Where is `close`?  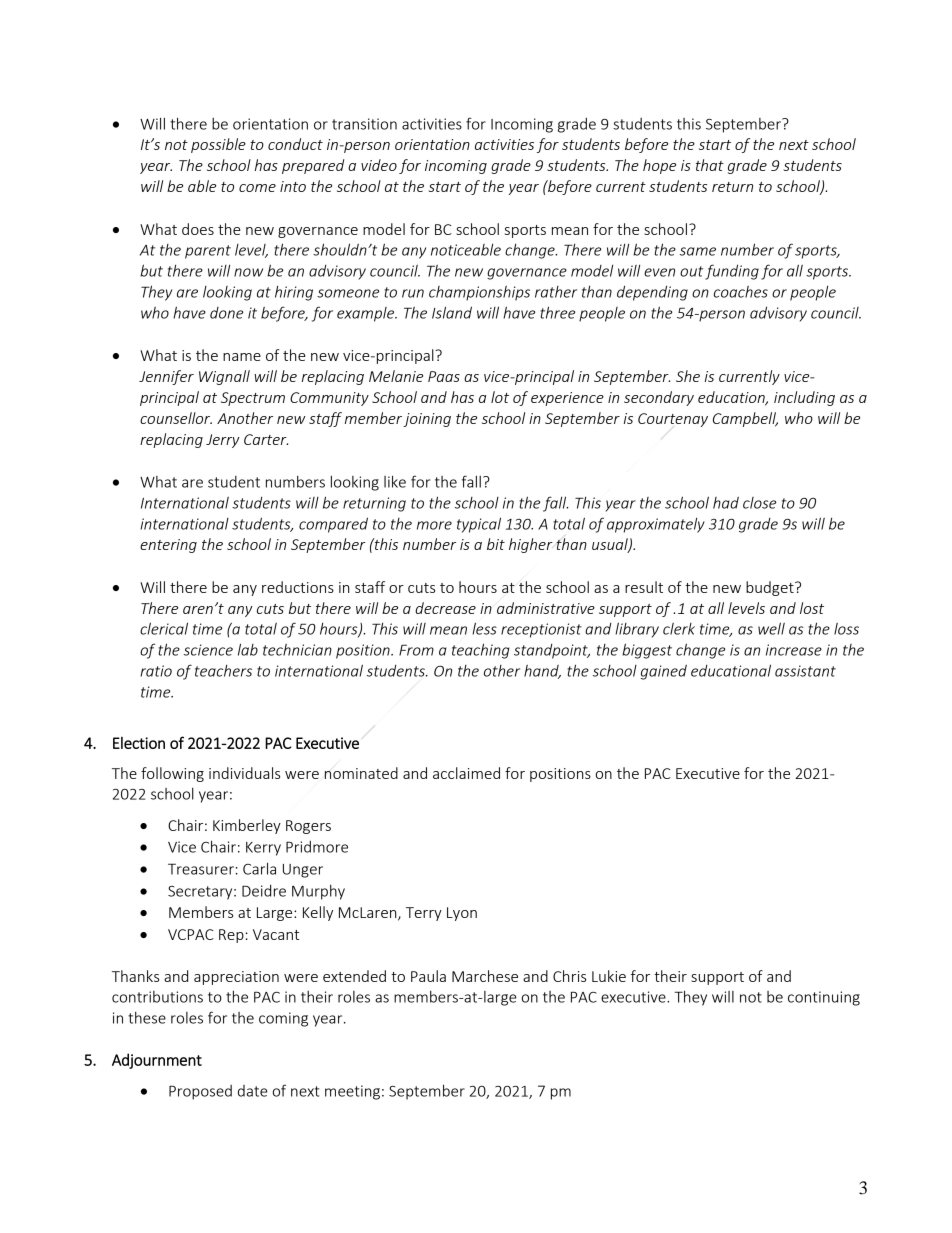
close is located at coordinates (759, 503).
